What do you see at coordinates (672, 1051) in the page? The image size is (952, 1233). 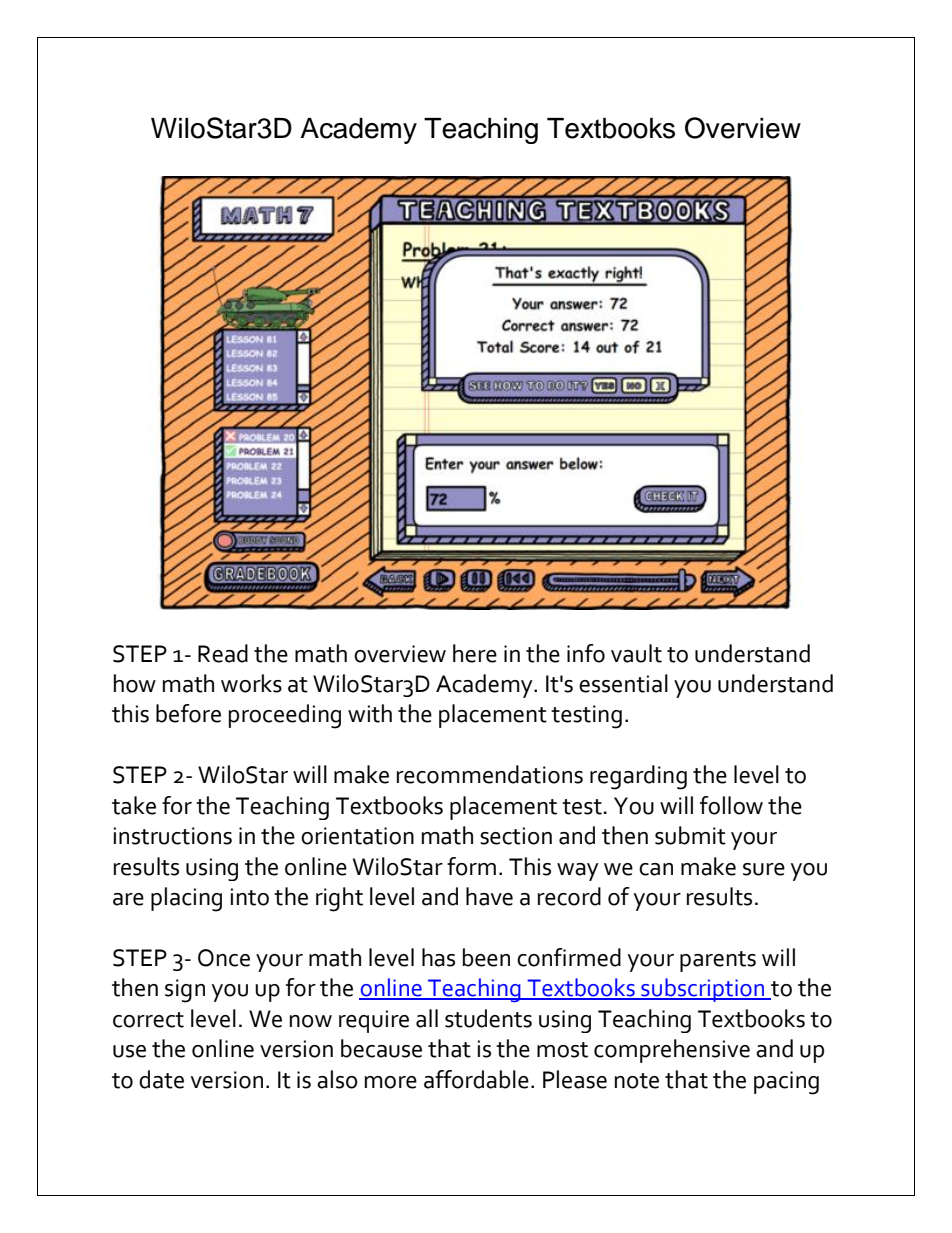 I see `comprehensive` at bounding box center [672, 1051].
